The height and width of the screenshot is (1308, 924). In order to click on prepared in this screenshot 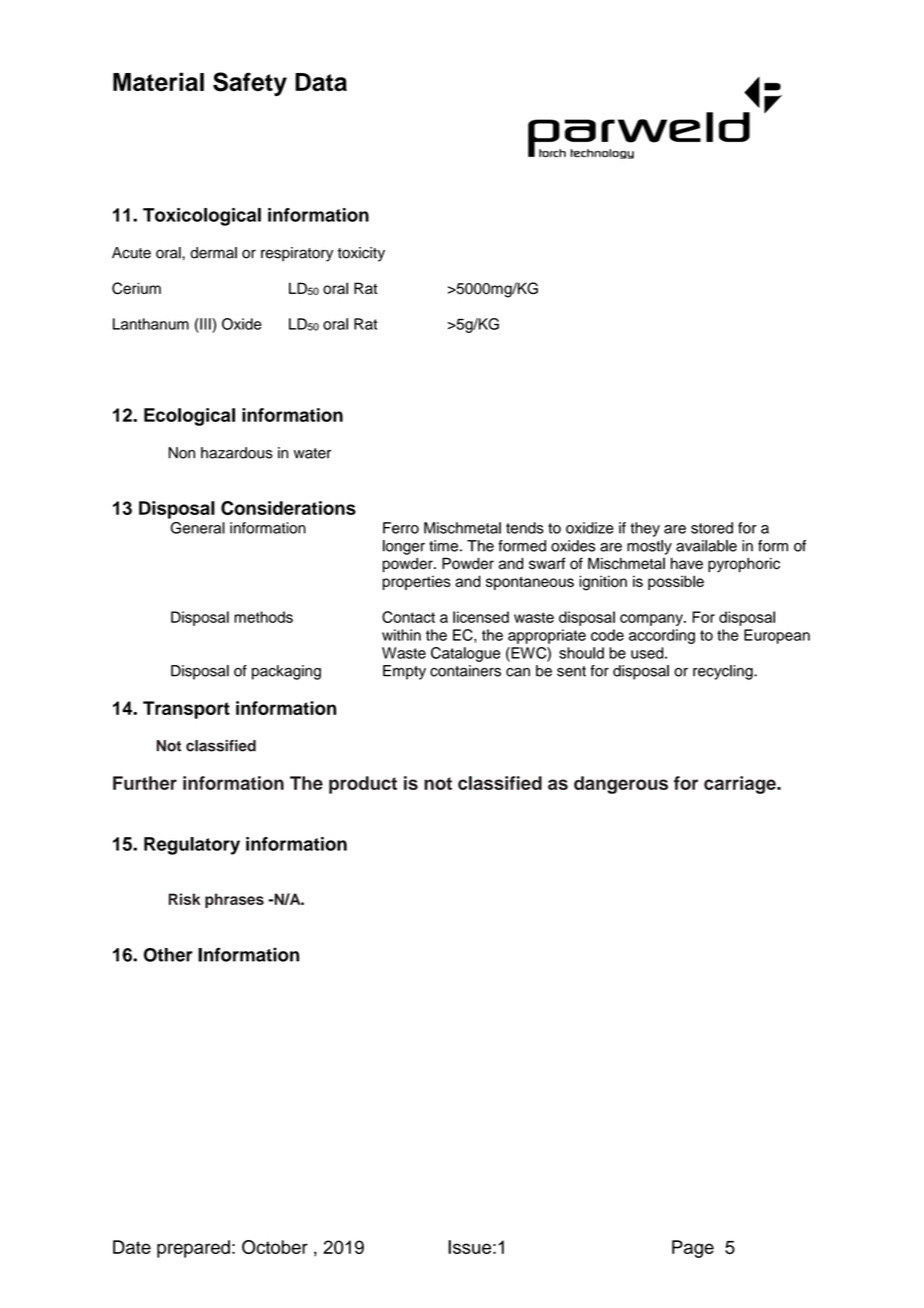, I will do `click(193, 1249)`.
